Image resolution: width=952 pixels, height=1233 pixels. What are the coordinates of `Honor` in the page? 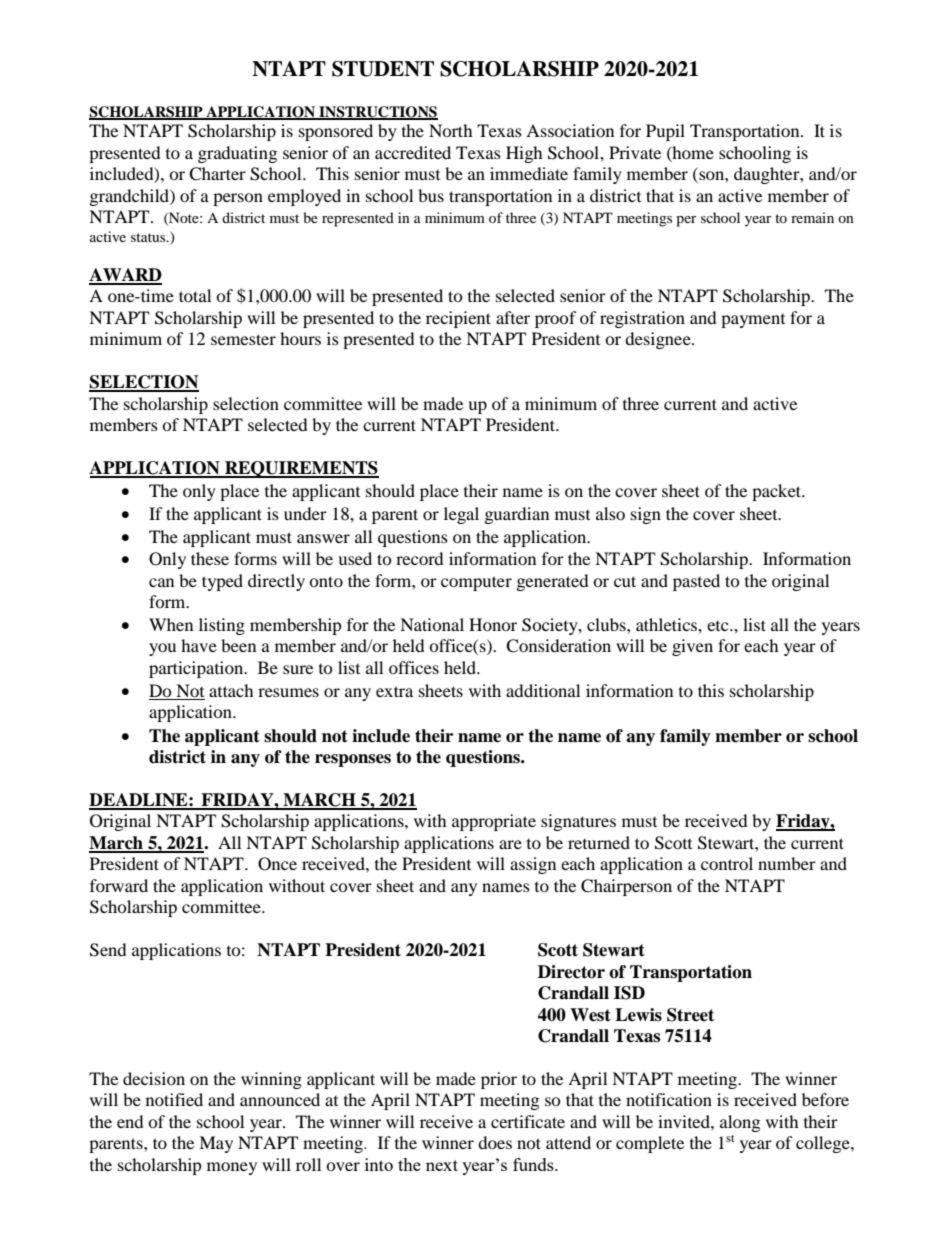 It's located at (493, 624).
